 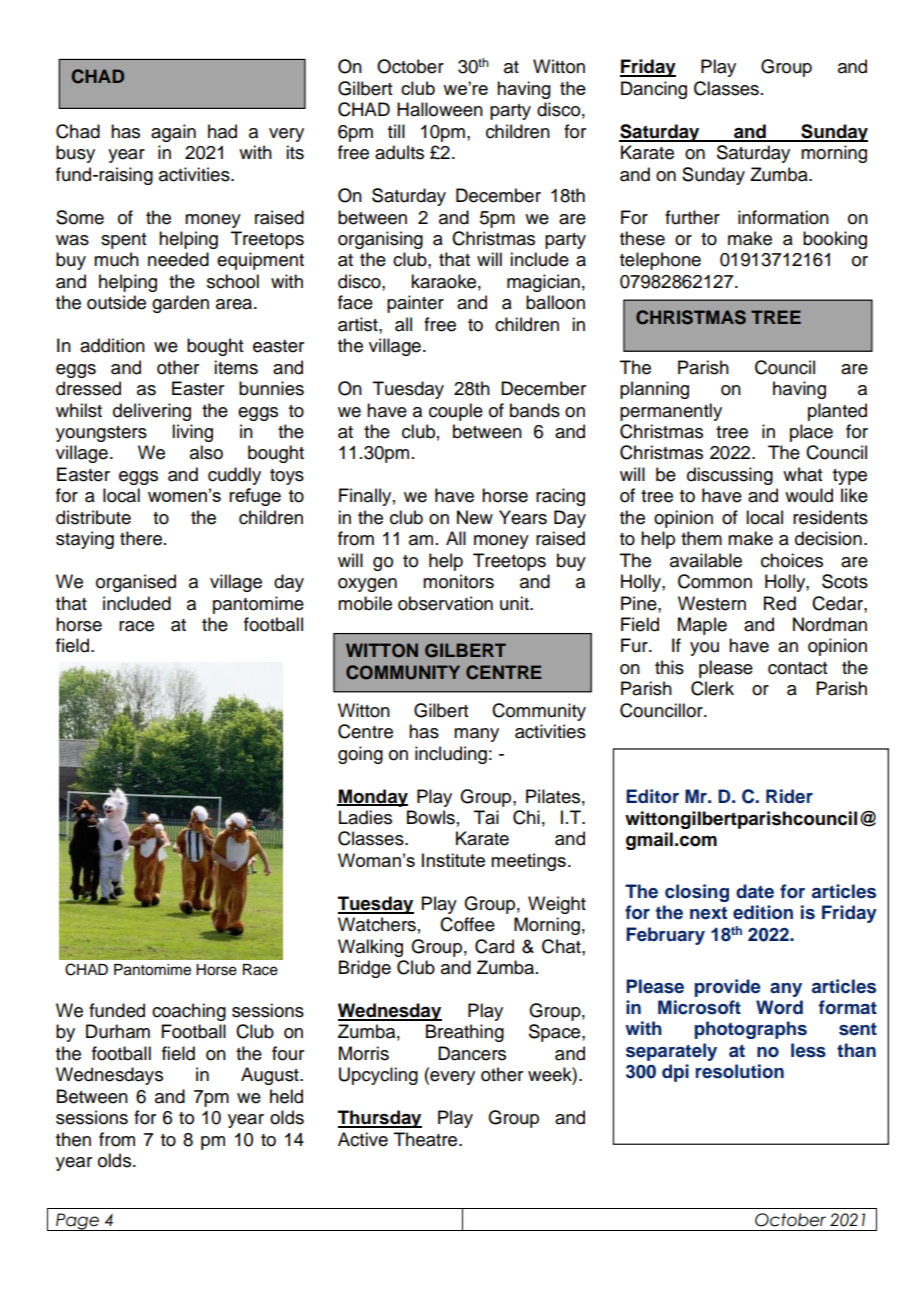 What do you see at coordinates (486, 817) in the screenshot?
I see `Tai` at bounding box center [486, 817].
